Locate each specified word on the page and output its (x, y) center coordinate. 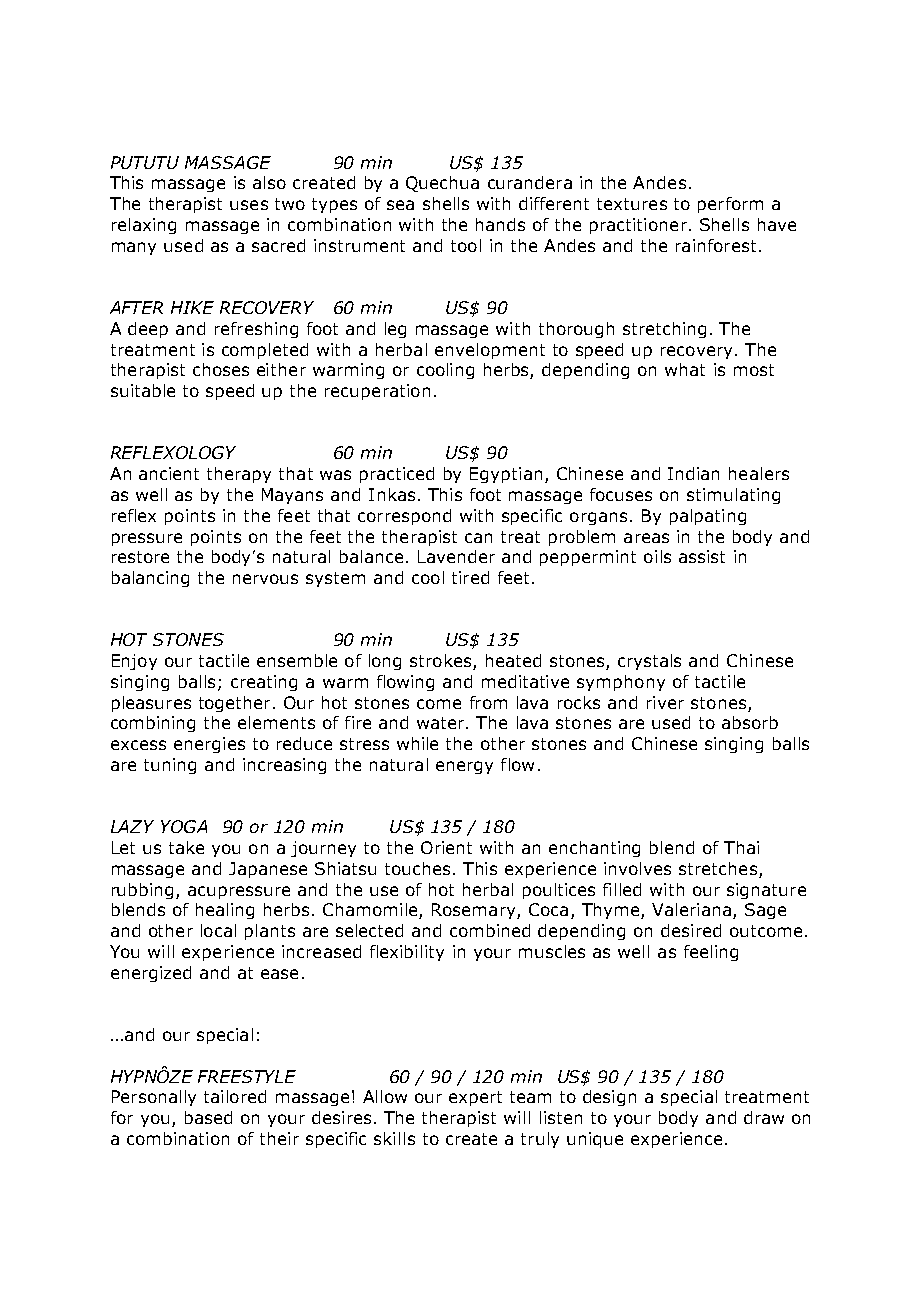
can (478, 538)
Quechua (442, 184)
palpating (708, 517)
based (208, 1117)
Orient (446, 847)
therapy (239, 475)
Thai (741, 847)
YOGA (184, 826)
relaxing (144, 226)
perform (730, 205)
